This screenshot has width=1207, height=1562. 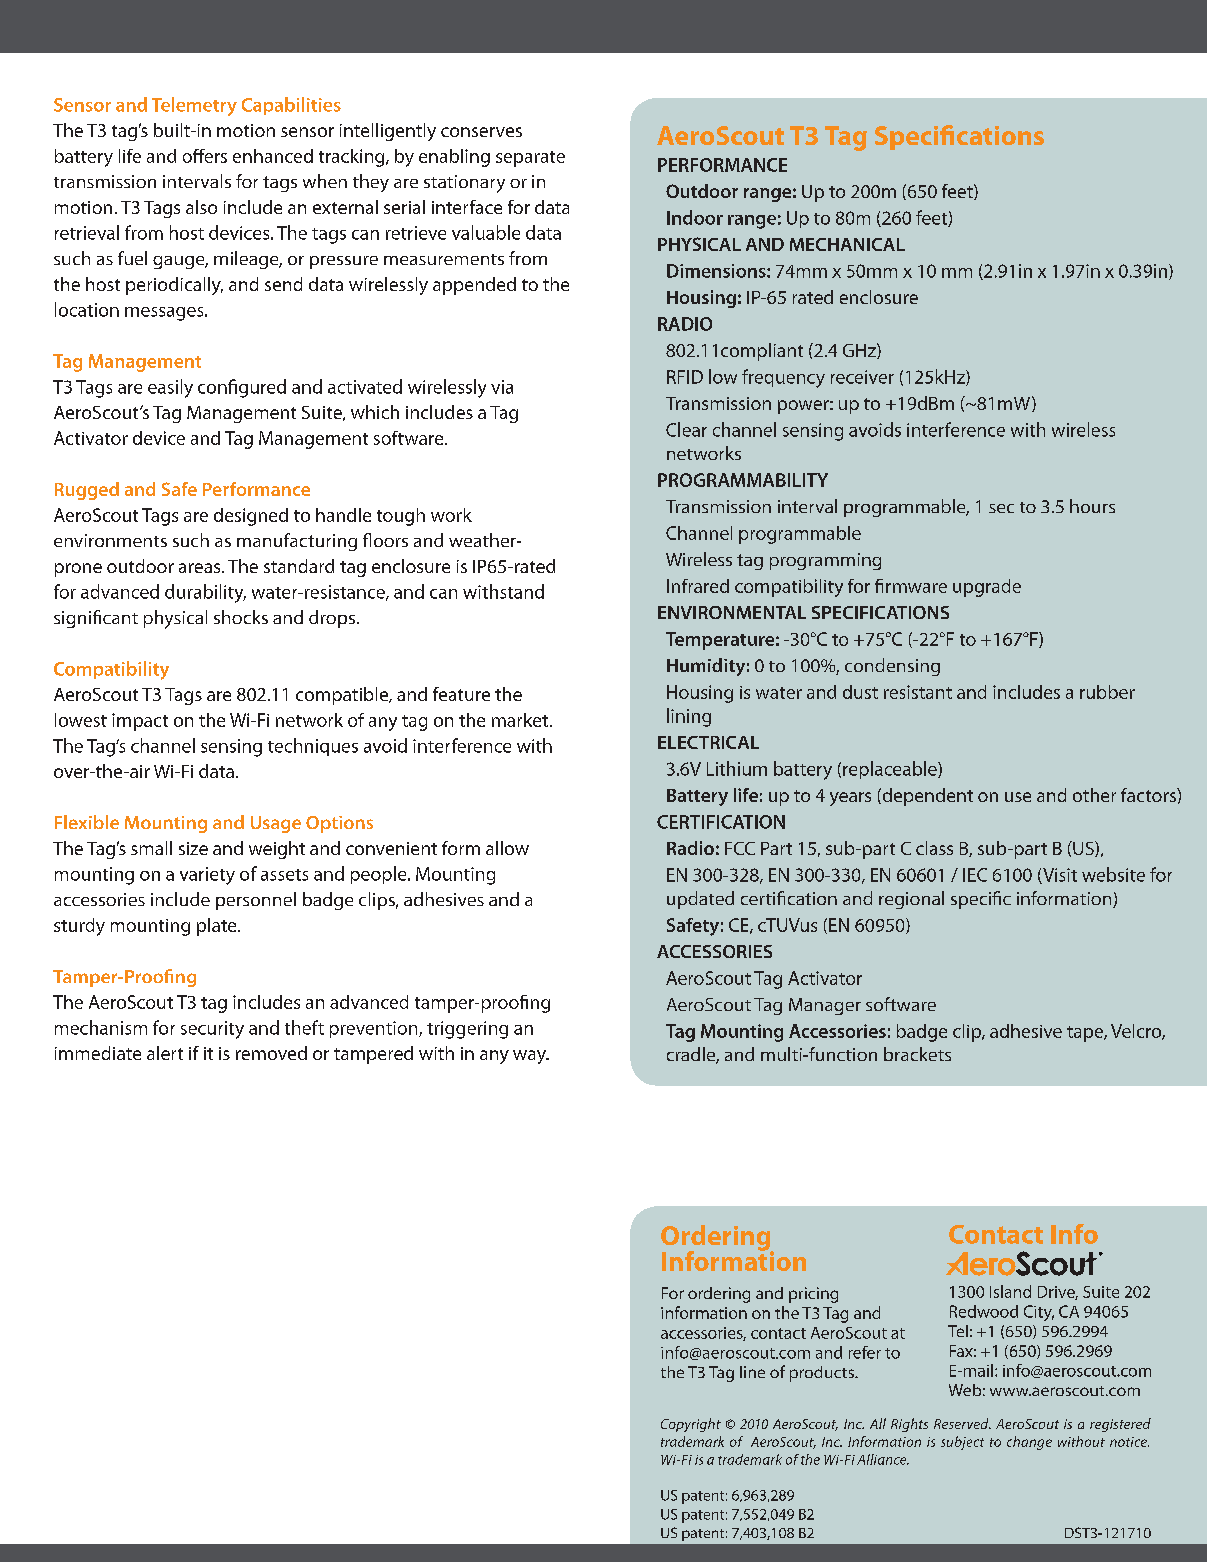 I want to click on Usage, so click(x=276, y=824).
